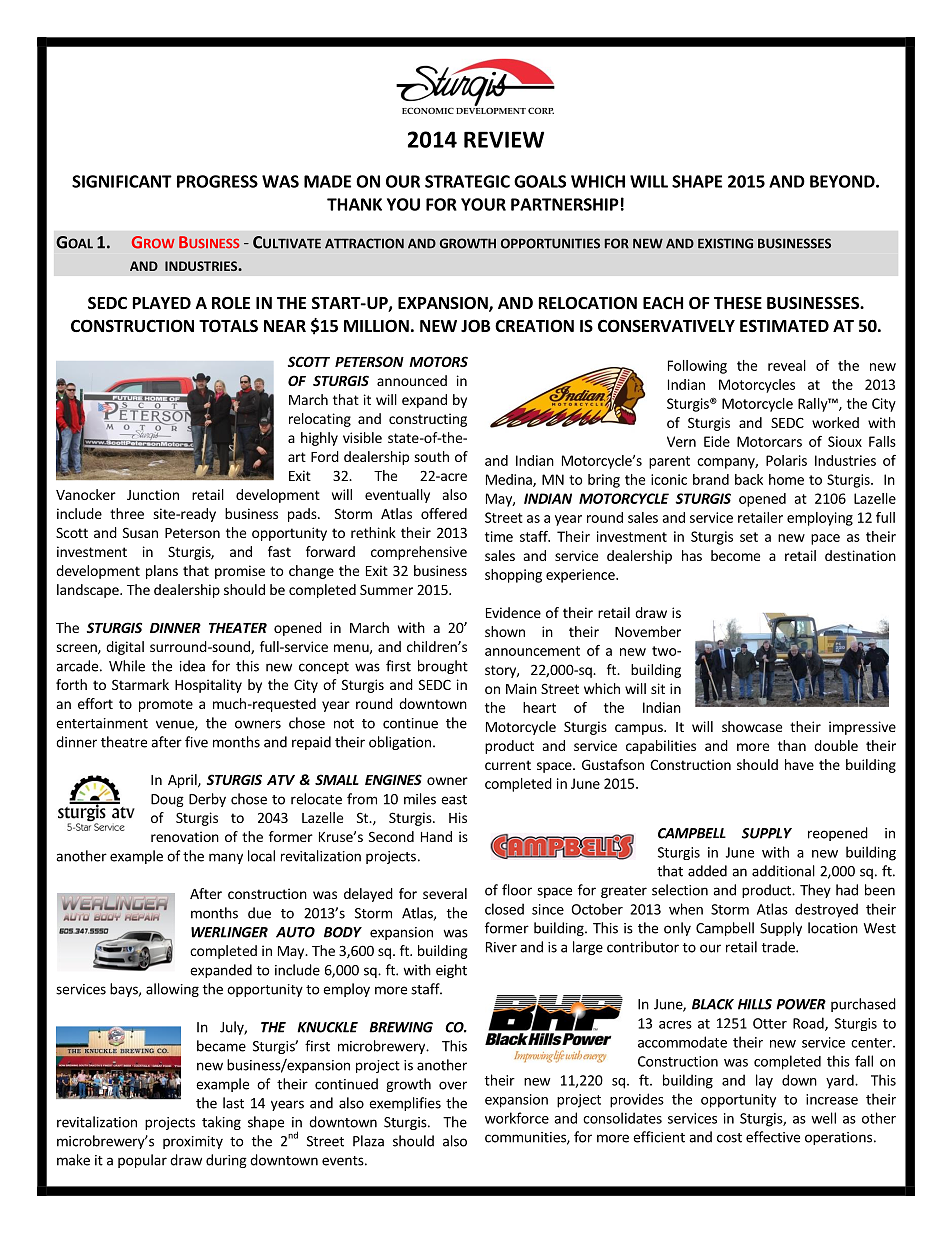  I want to click on showcase, so click(752, 726).
